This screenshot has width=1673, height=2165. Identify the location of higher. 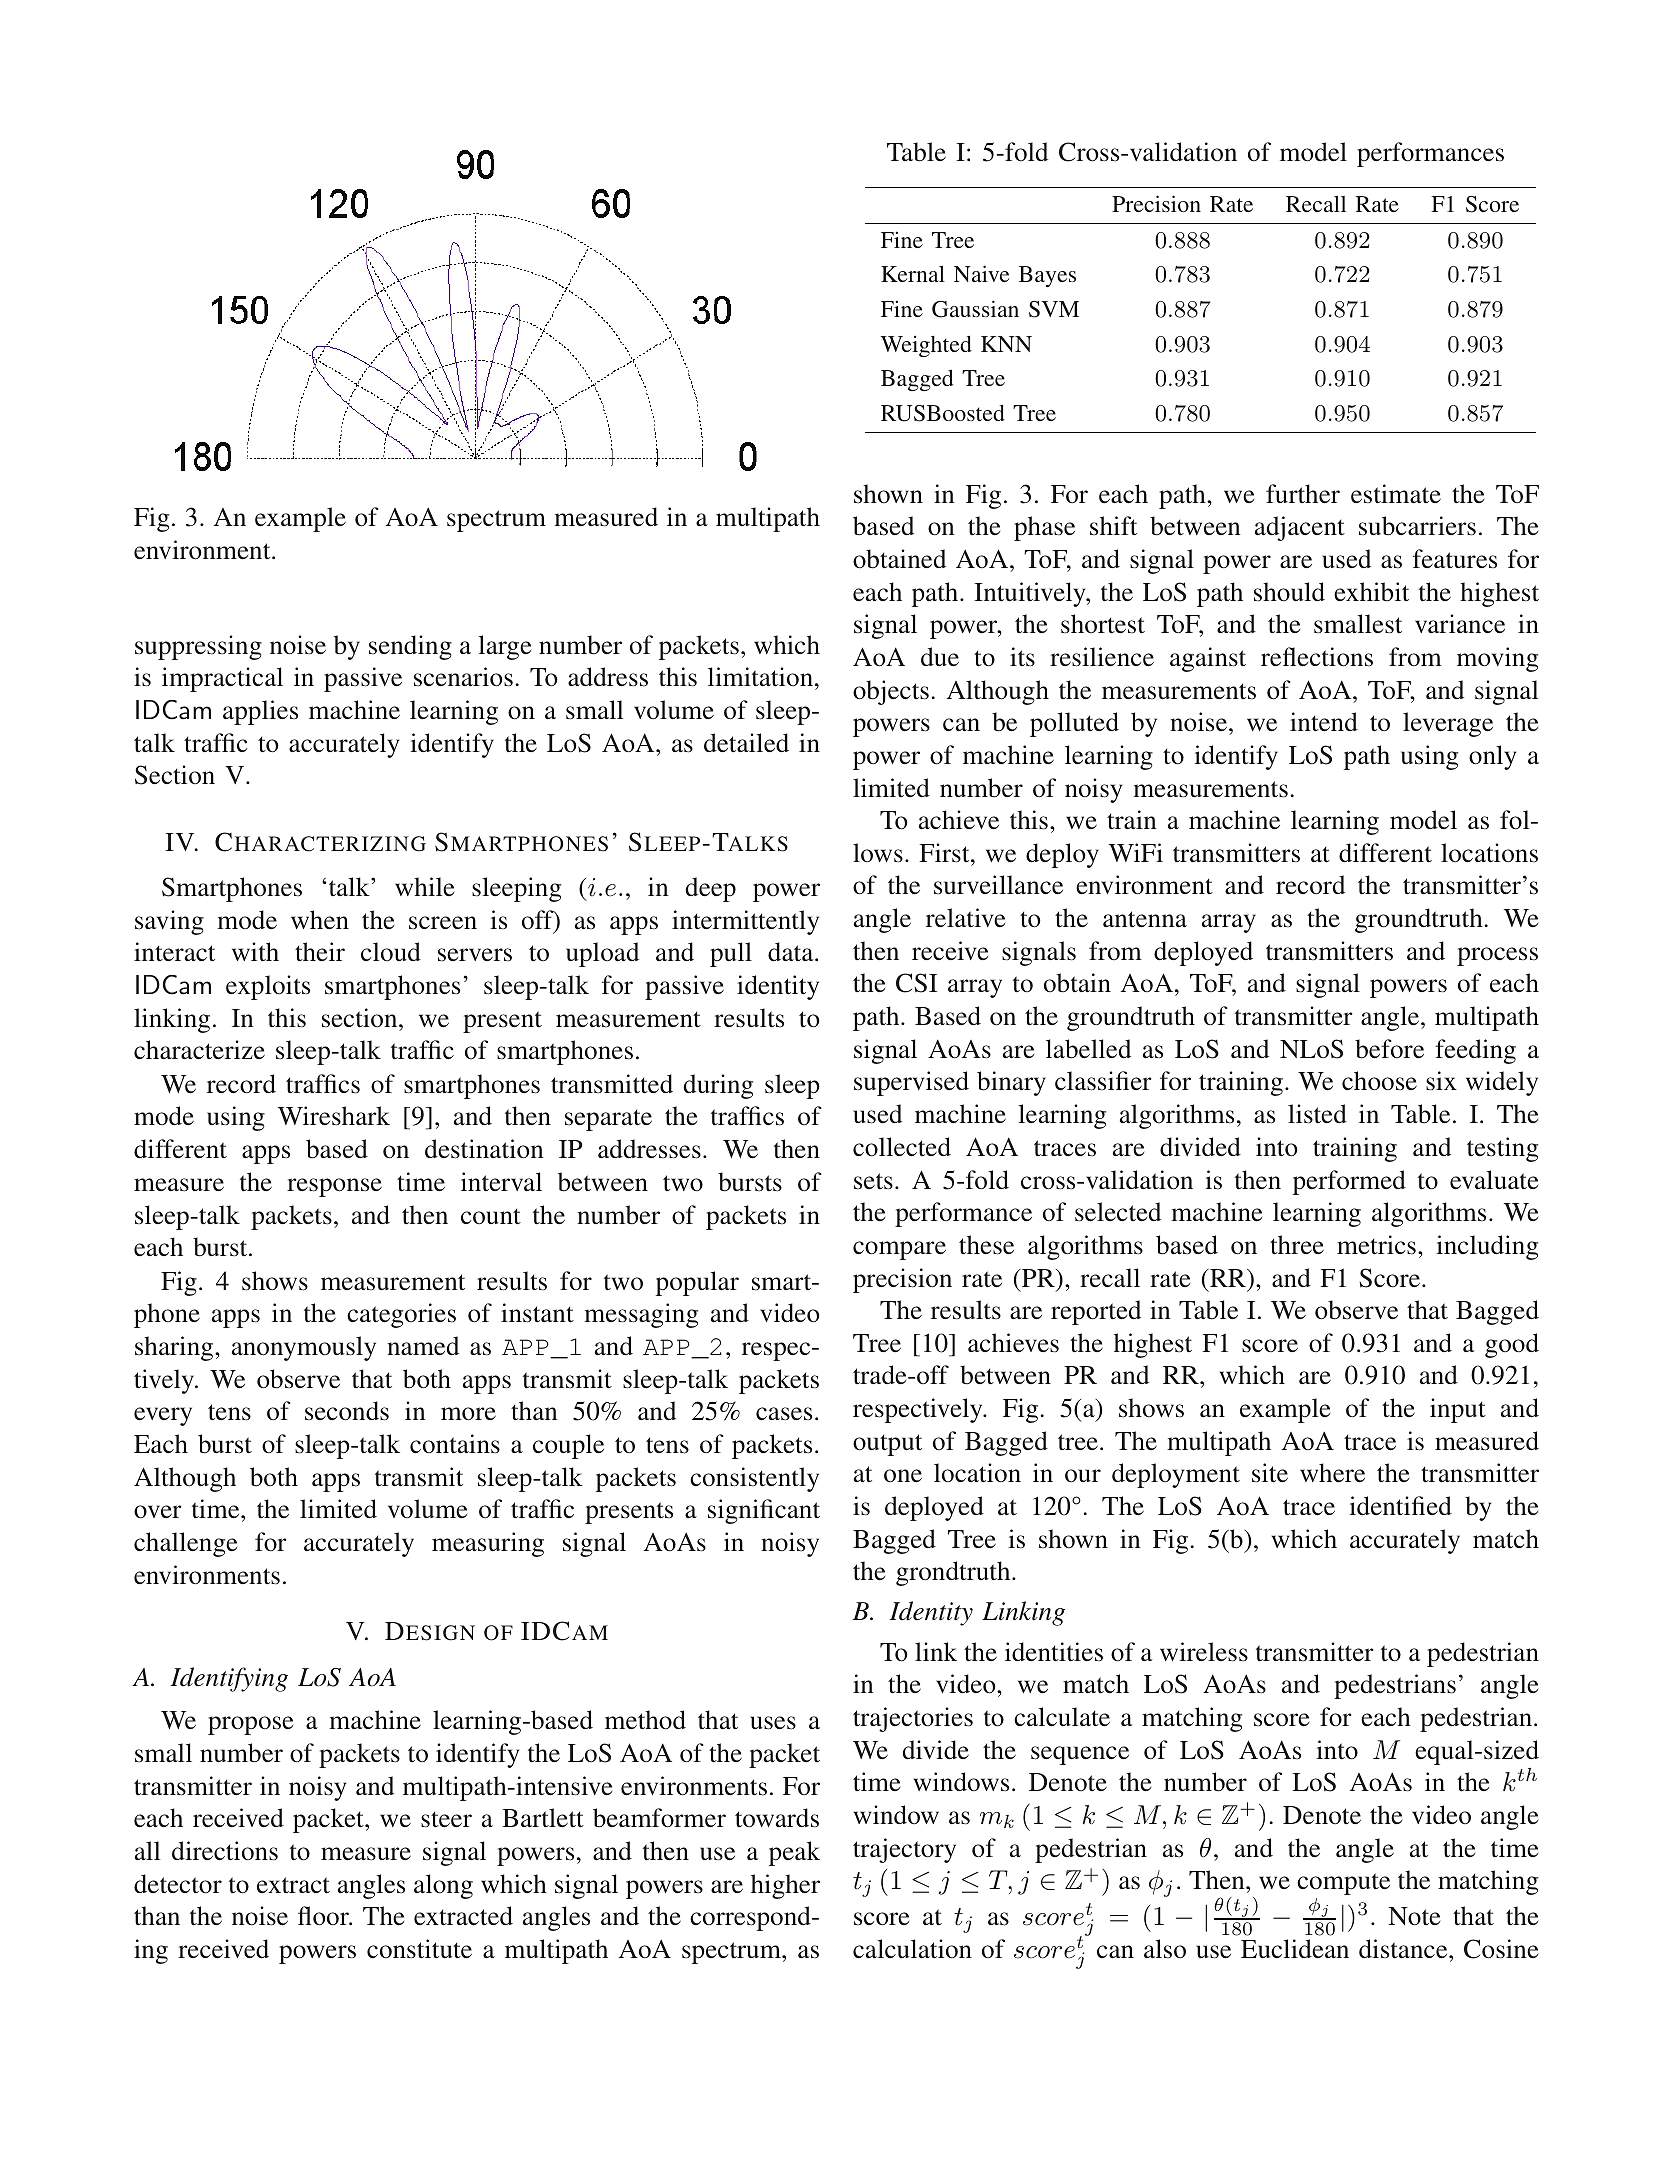
(785, 1886).
